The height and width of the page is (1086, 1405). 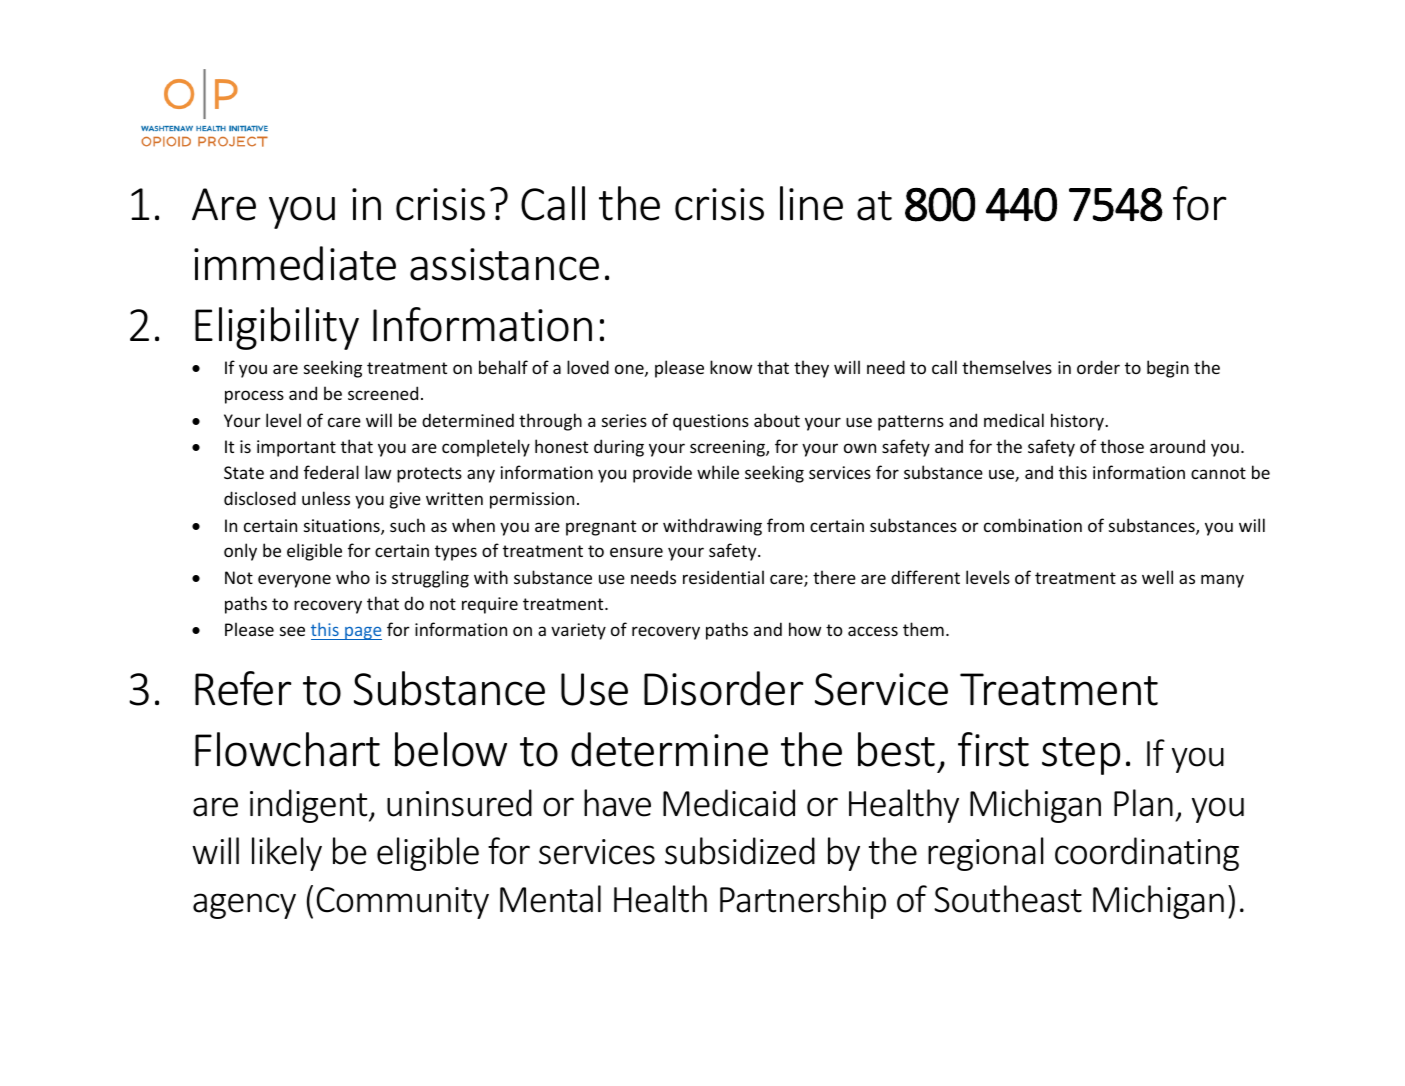 I want to click on coordinating, so click(x=1147, y=854).
